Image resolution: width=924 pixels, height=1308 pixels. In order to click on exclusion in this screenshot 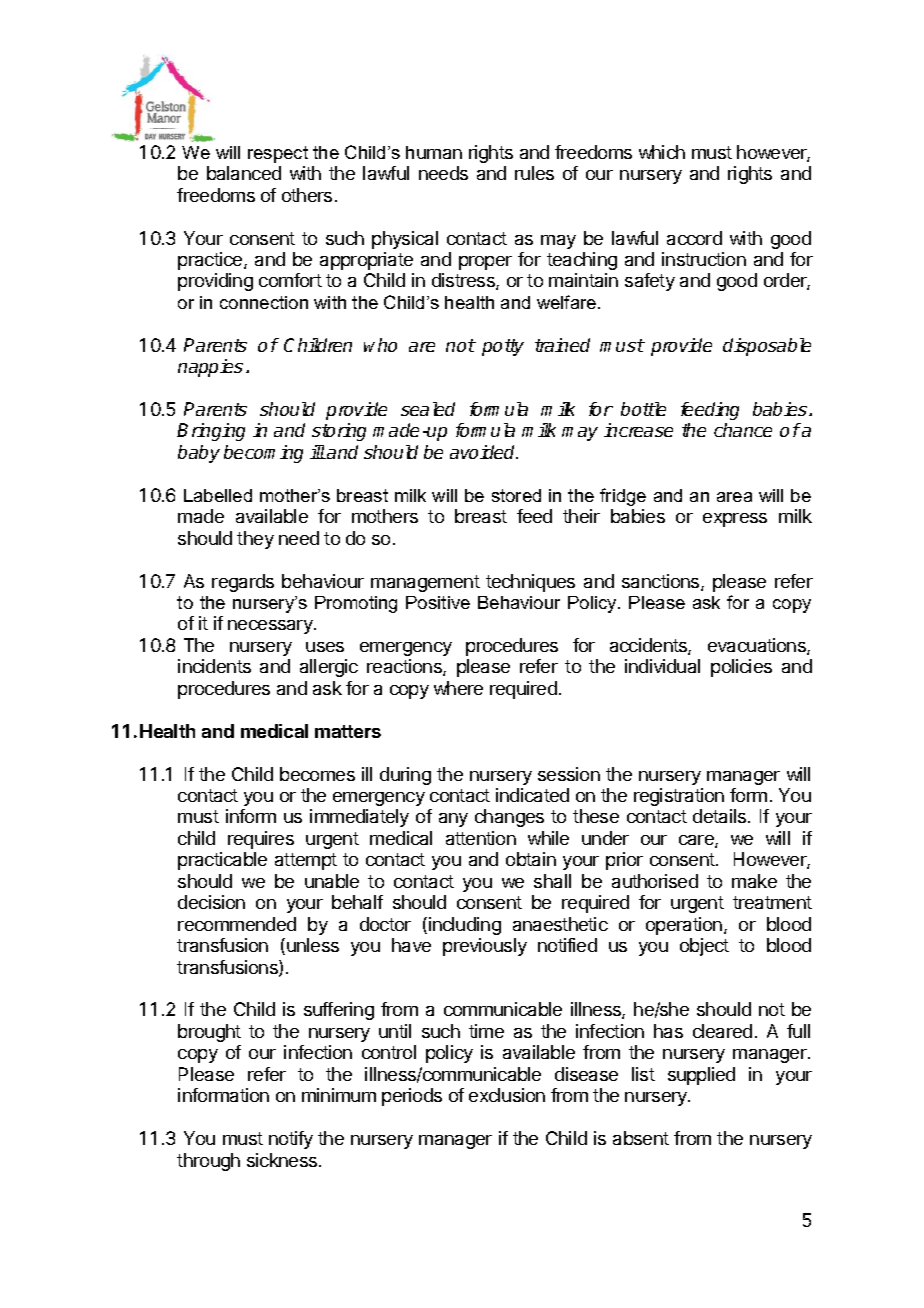, I will do `click(507, 1095)`.
